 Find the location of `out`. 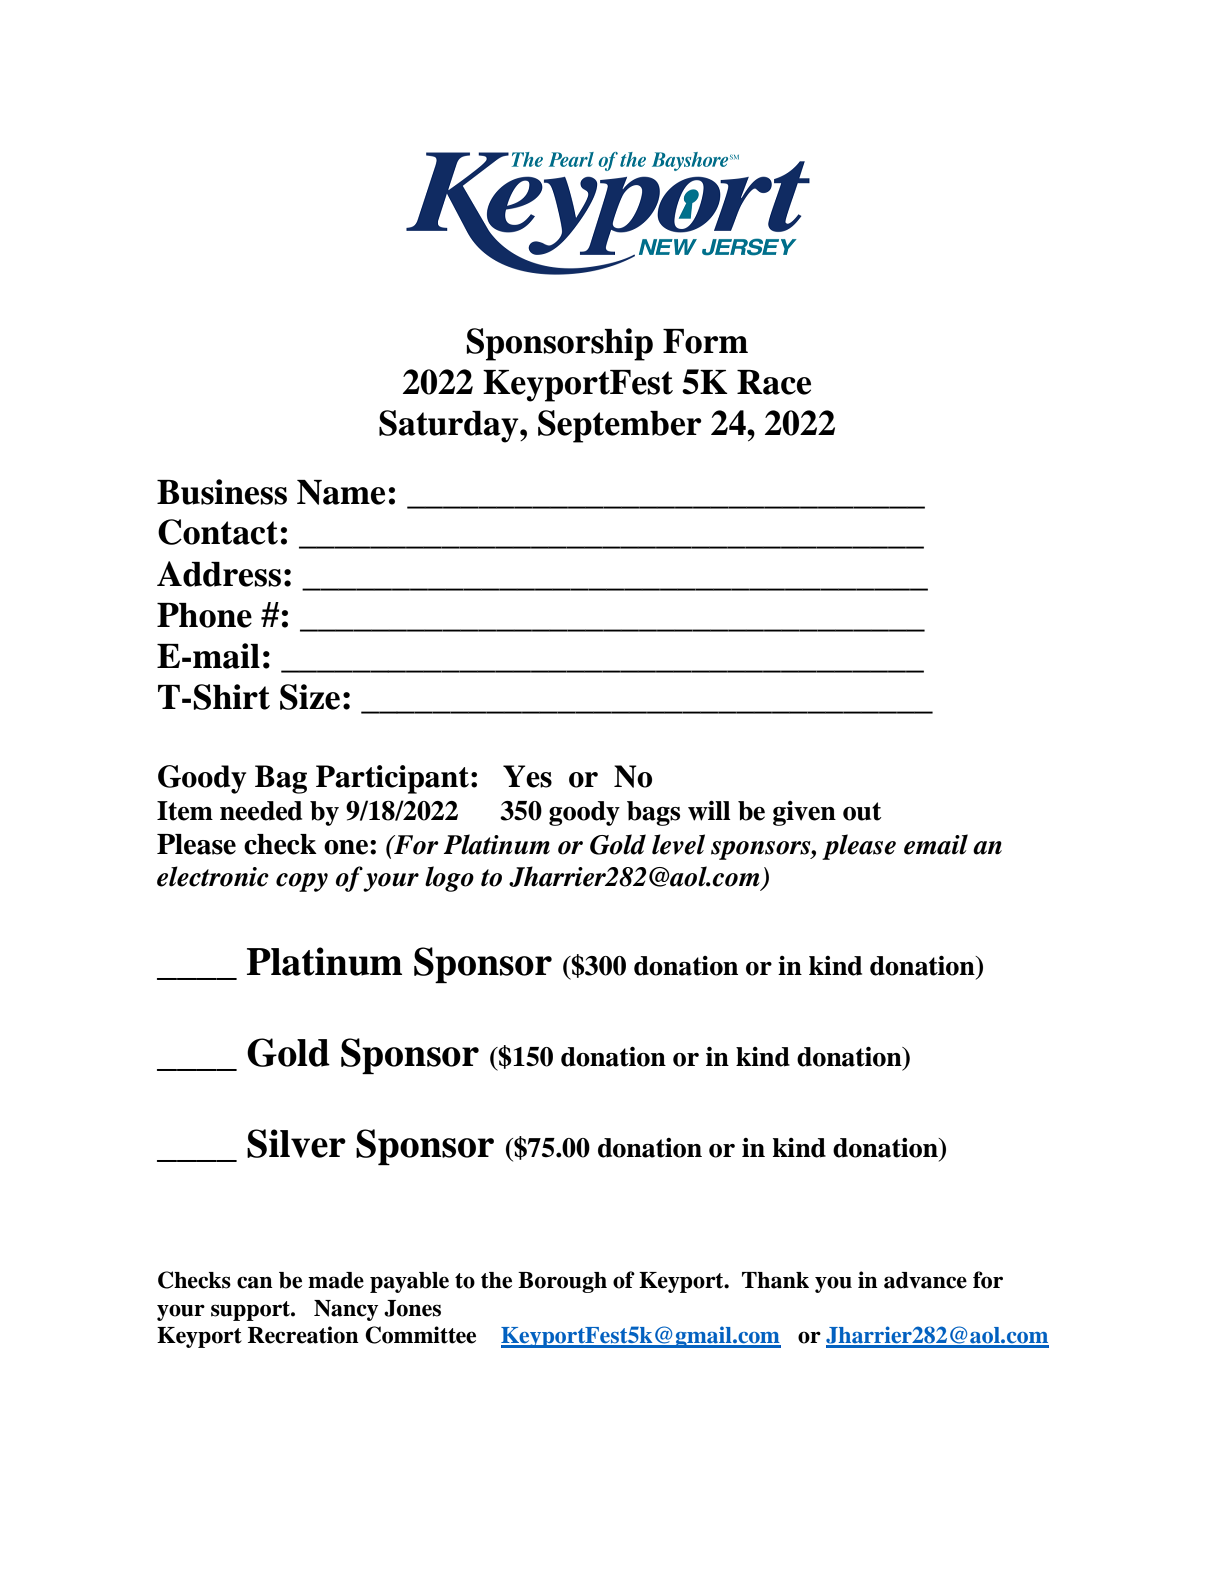

out is located at coordinates (862, 811).
